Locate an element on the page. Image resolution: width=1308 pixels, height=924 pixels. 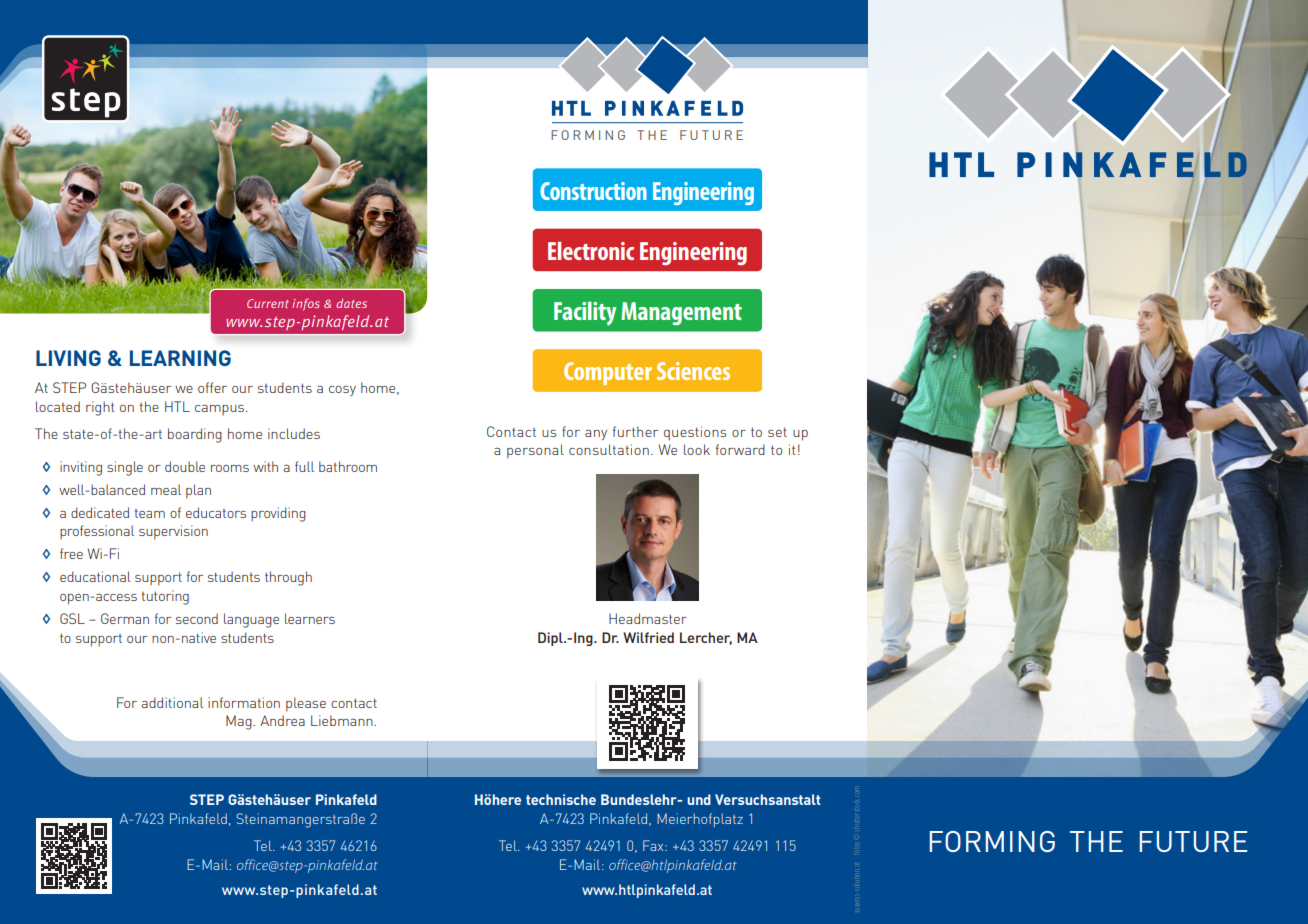
learners is located at coordinates (310, 618).
